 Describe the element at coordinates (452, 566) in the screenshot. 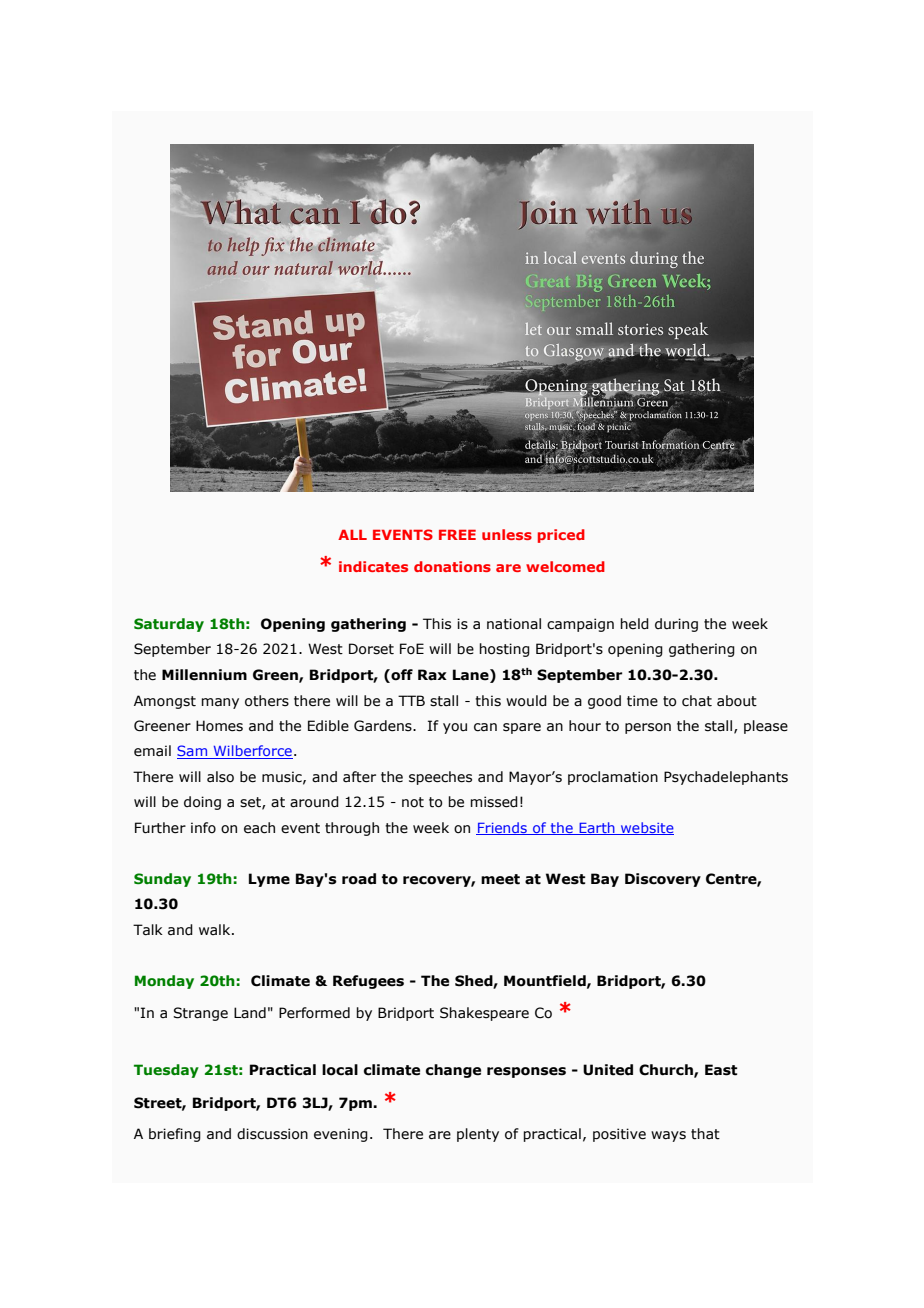

I see `donations` at that location.
